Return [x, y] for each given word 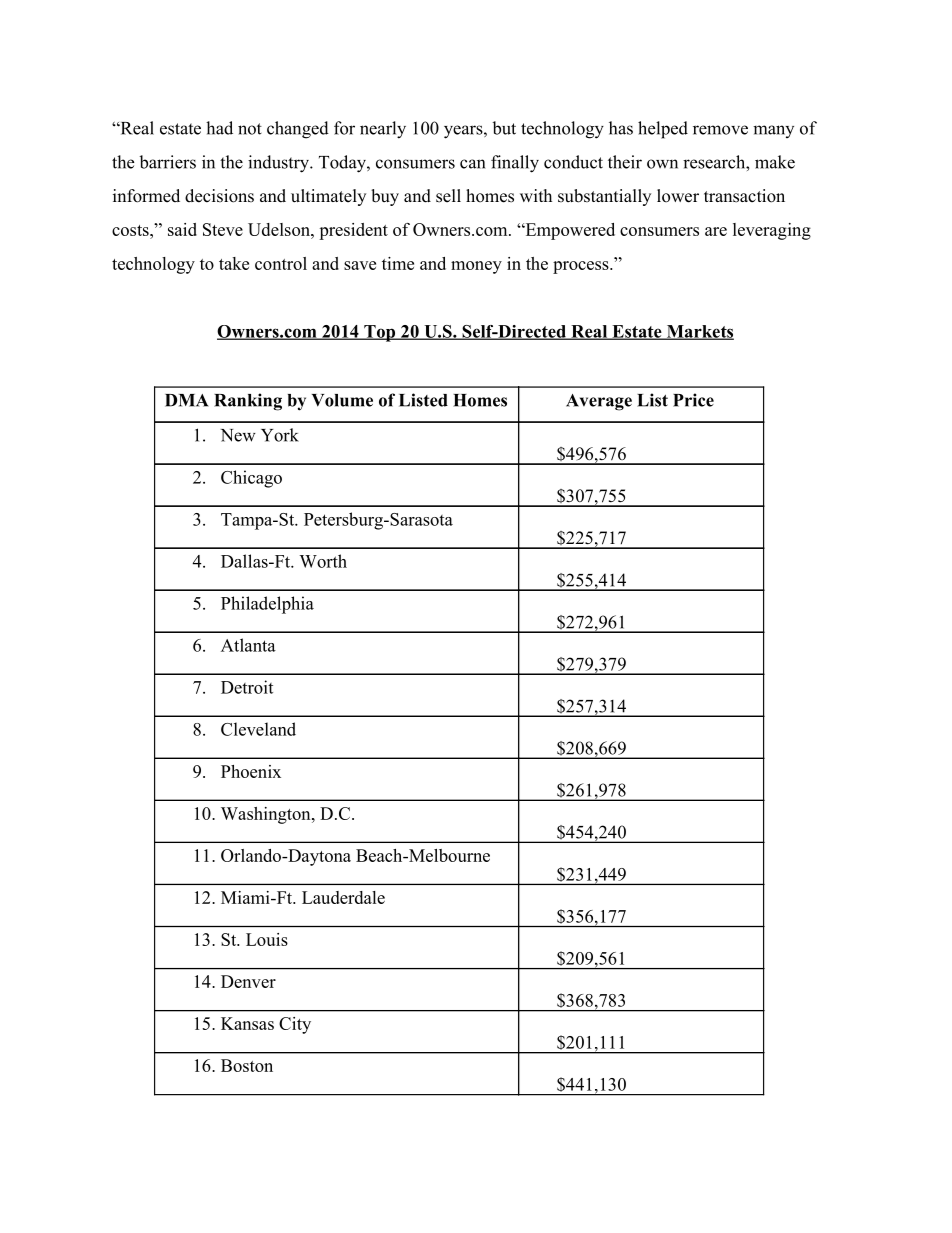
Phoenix [251, 771]
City [295, 1025]
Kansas [247, 1023]
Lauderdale [343, 897]
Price [693, 400]
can [472, 164]
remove [720, 130]
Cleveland [258, 729]
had [219, 128]
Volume [342, 400]
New [238, 435]
